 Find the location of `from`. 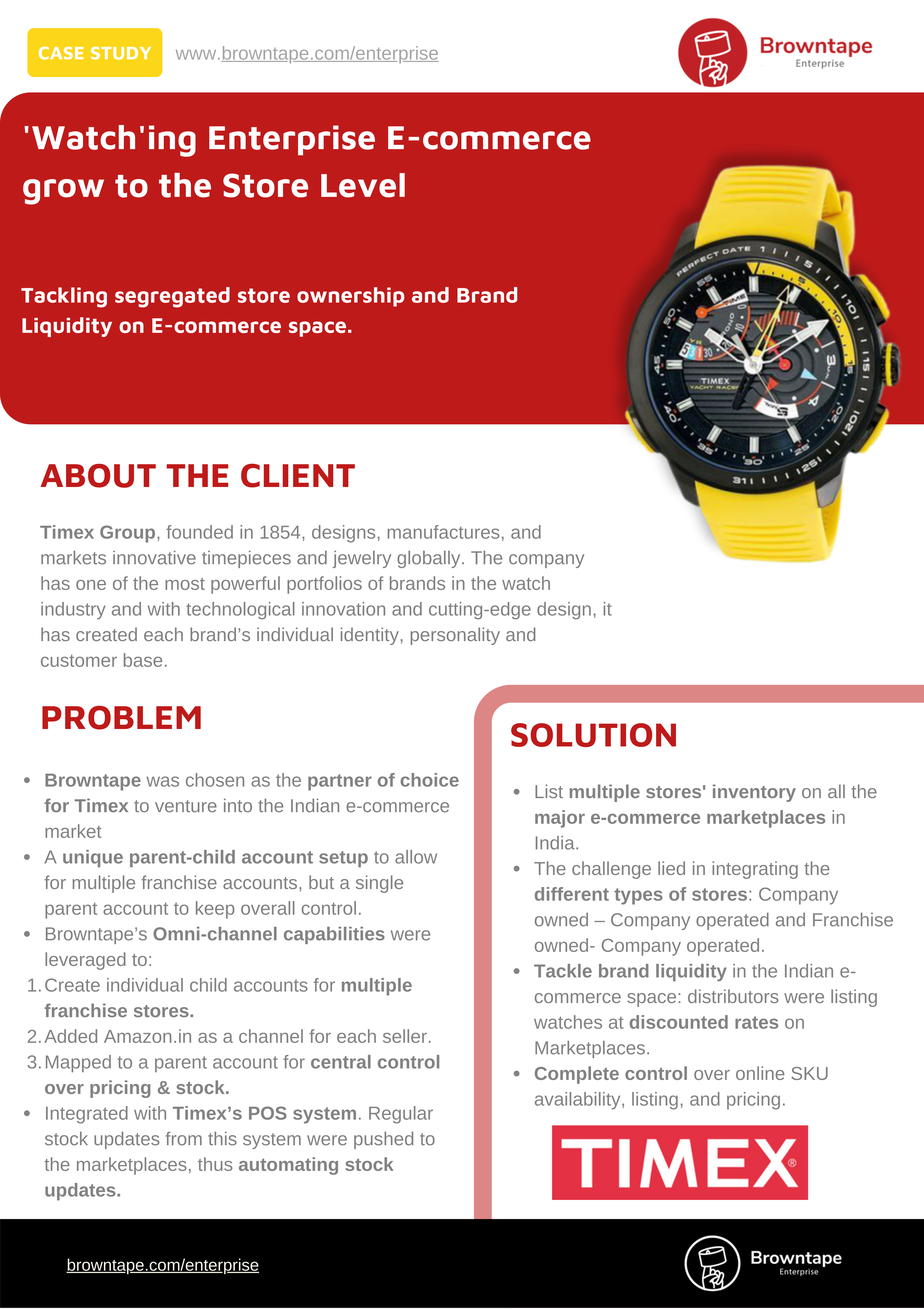

from is located at coordinates (184, 1139).
